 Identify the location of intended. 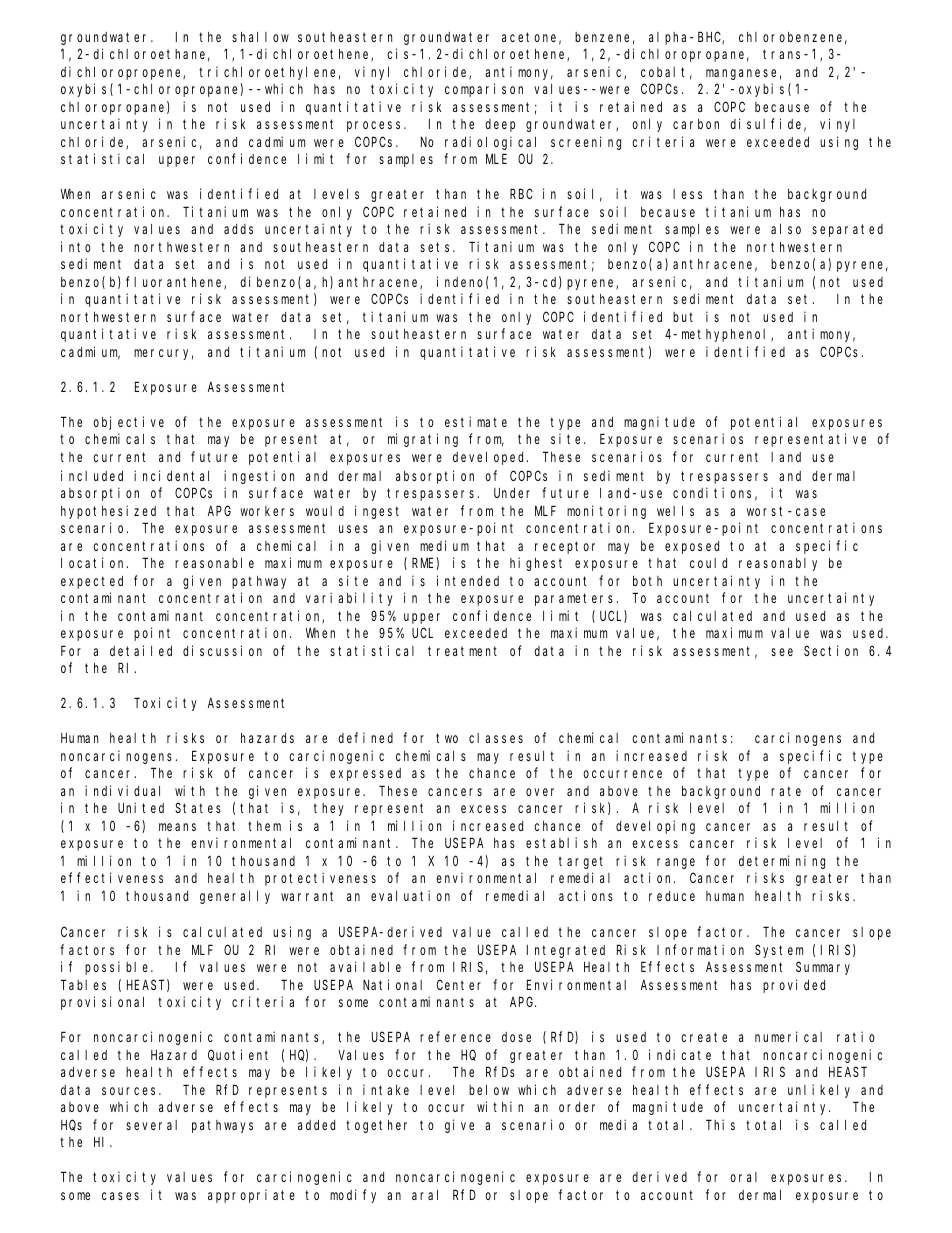
(468, 580).
